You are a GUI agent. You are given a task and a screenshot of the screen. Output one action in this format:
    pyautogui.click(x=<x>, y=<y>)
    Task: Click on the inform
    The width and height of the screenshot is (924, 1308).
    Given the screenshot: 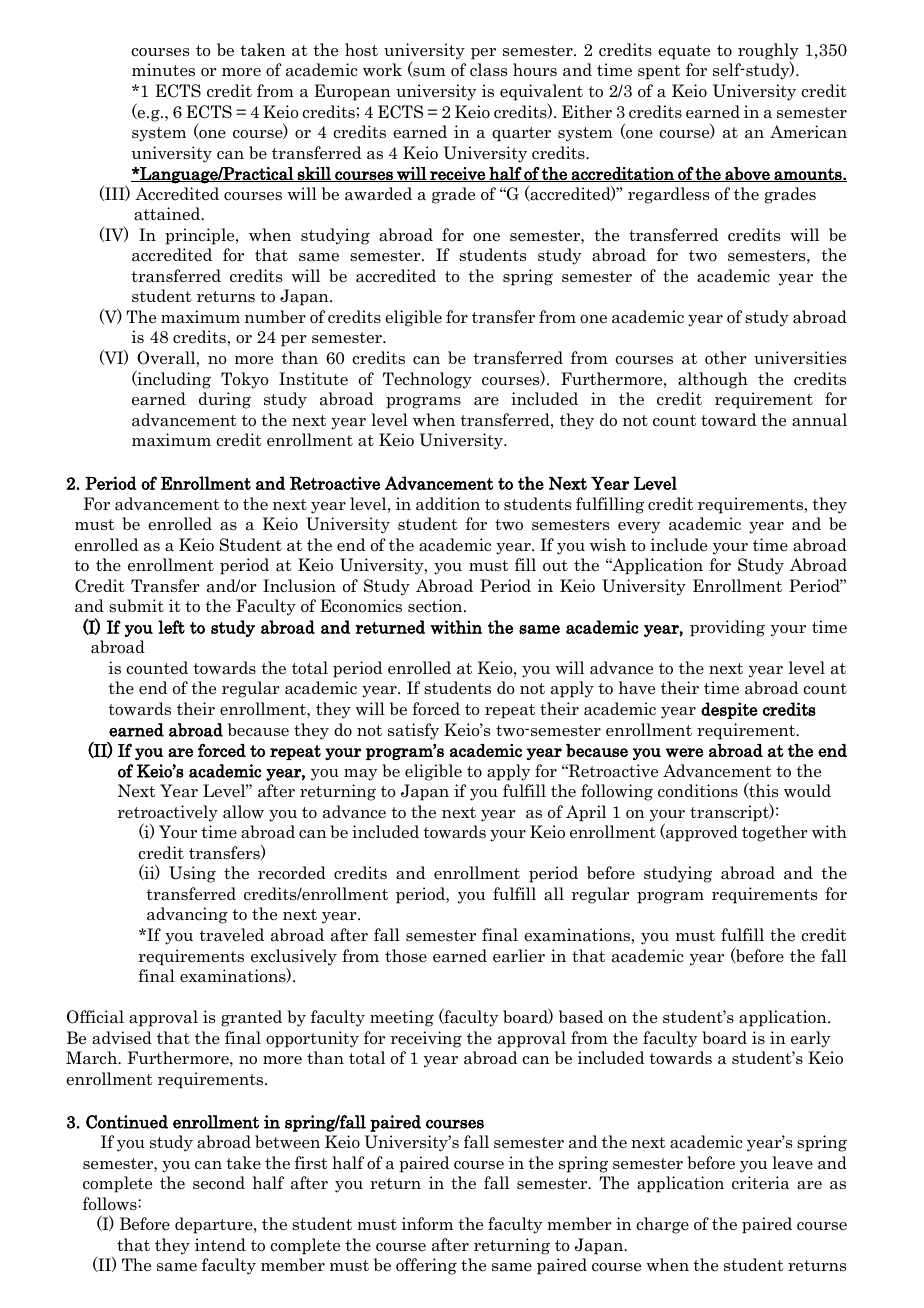 What is the action you would take?
    pyautogui.click(x=427, y=1224)
